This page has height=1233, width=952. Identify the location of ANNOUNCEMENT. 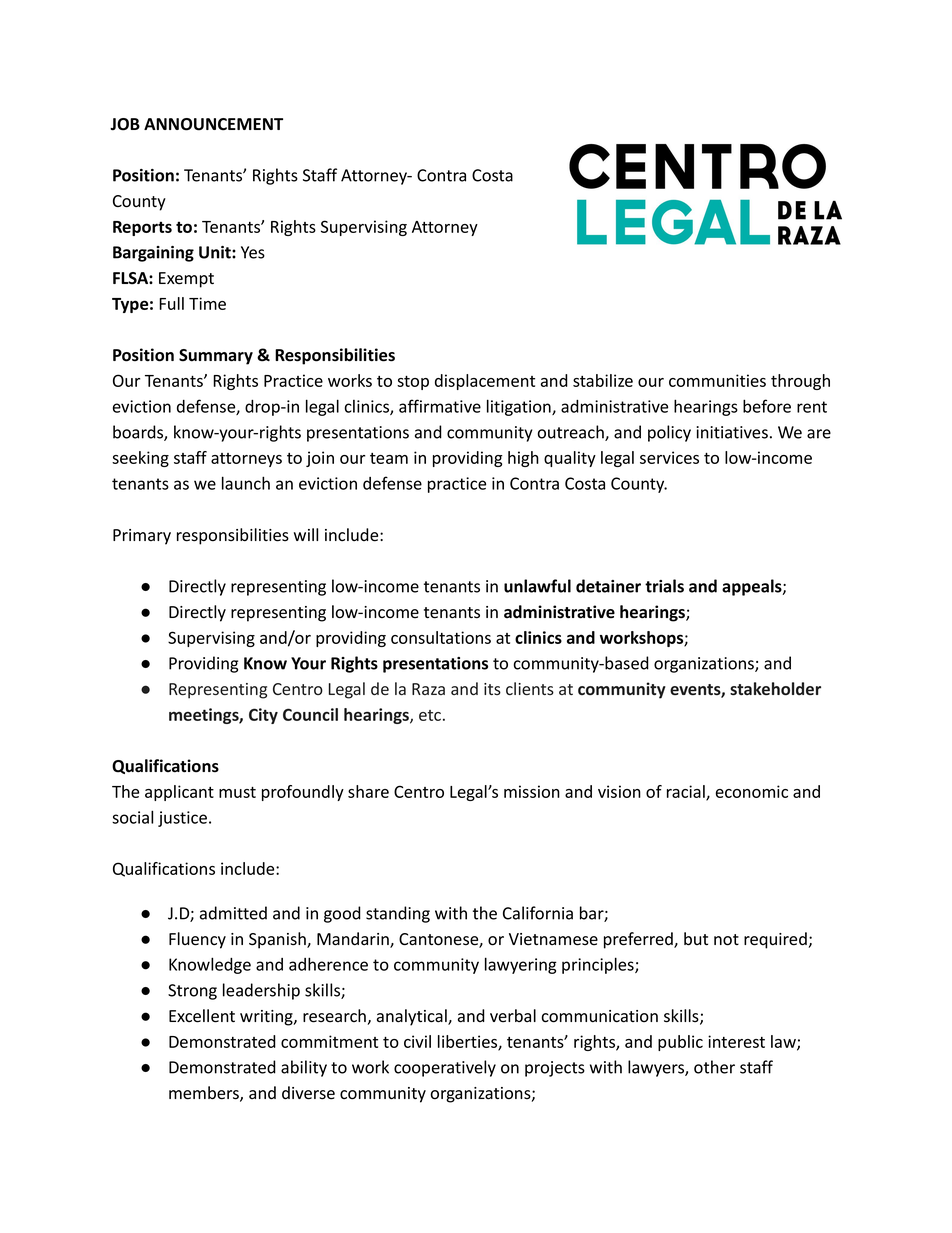
(213, 124).
